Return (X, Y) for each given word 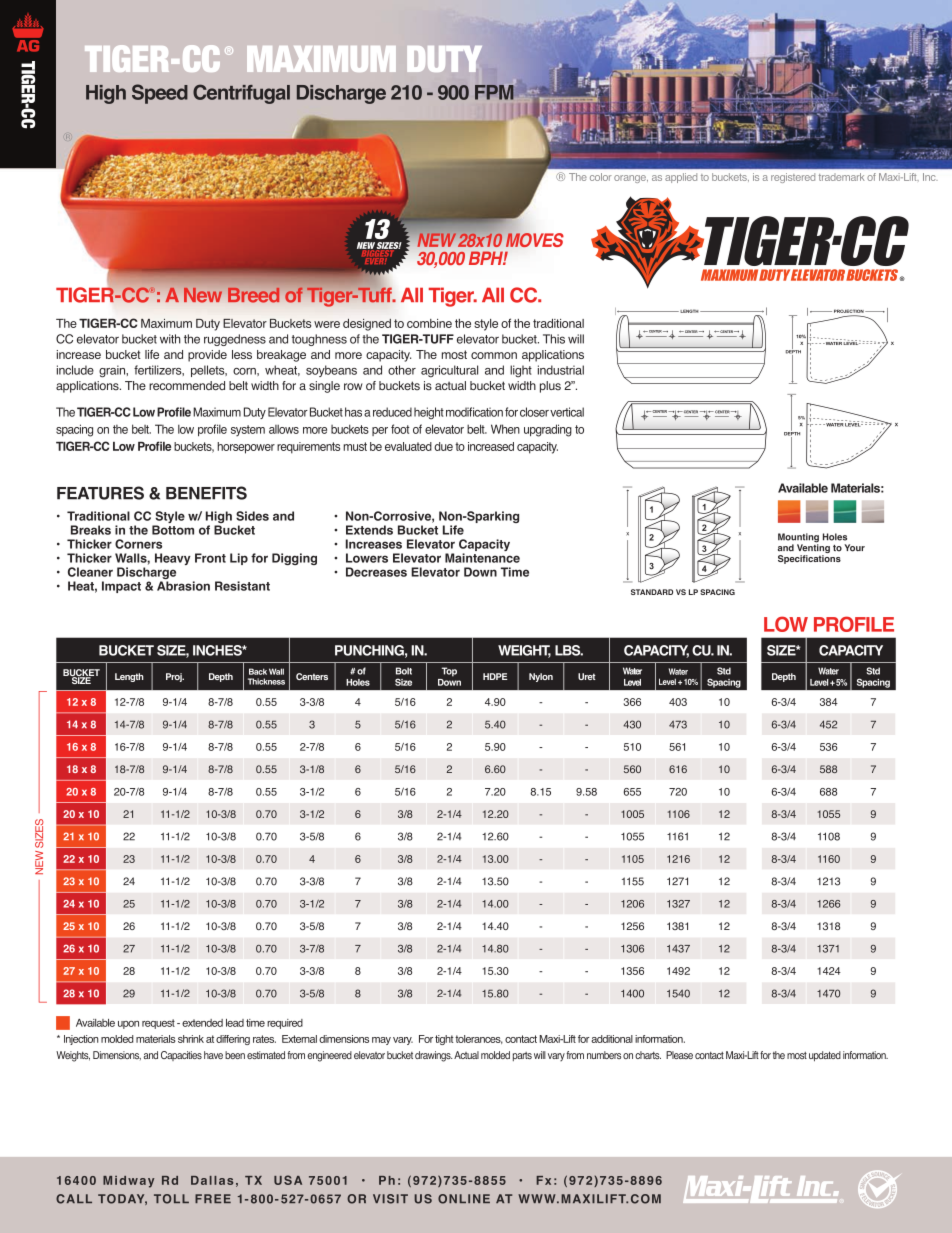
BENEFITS (206, 493)
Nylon (541, 677)
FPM (494, 92)
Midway (128, 1182)
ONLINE (464, 1199)
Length (129, 677)
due (443, 446)
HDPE (495, 676)
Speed (160, 94)
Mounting (798, 539)
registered (793, 178)
